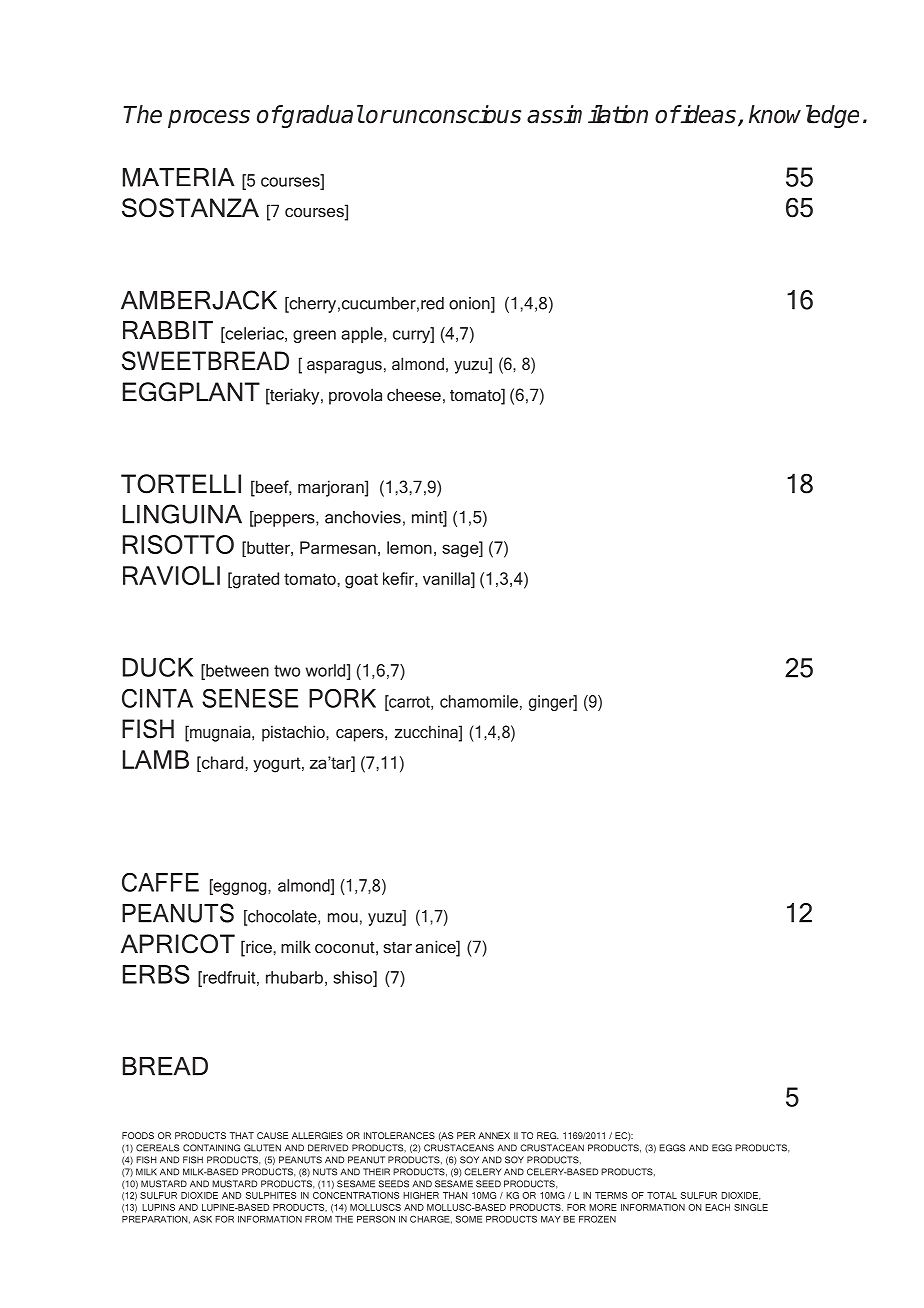 This image has height=1308, width=924. Describe the element at coordinates (456, 114) in the image. I see `unconscious` at that location.
